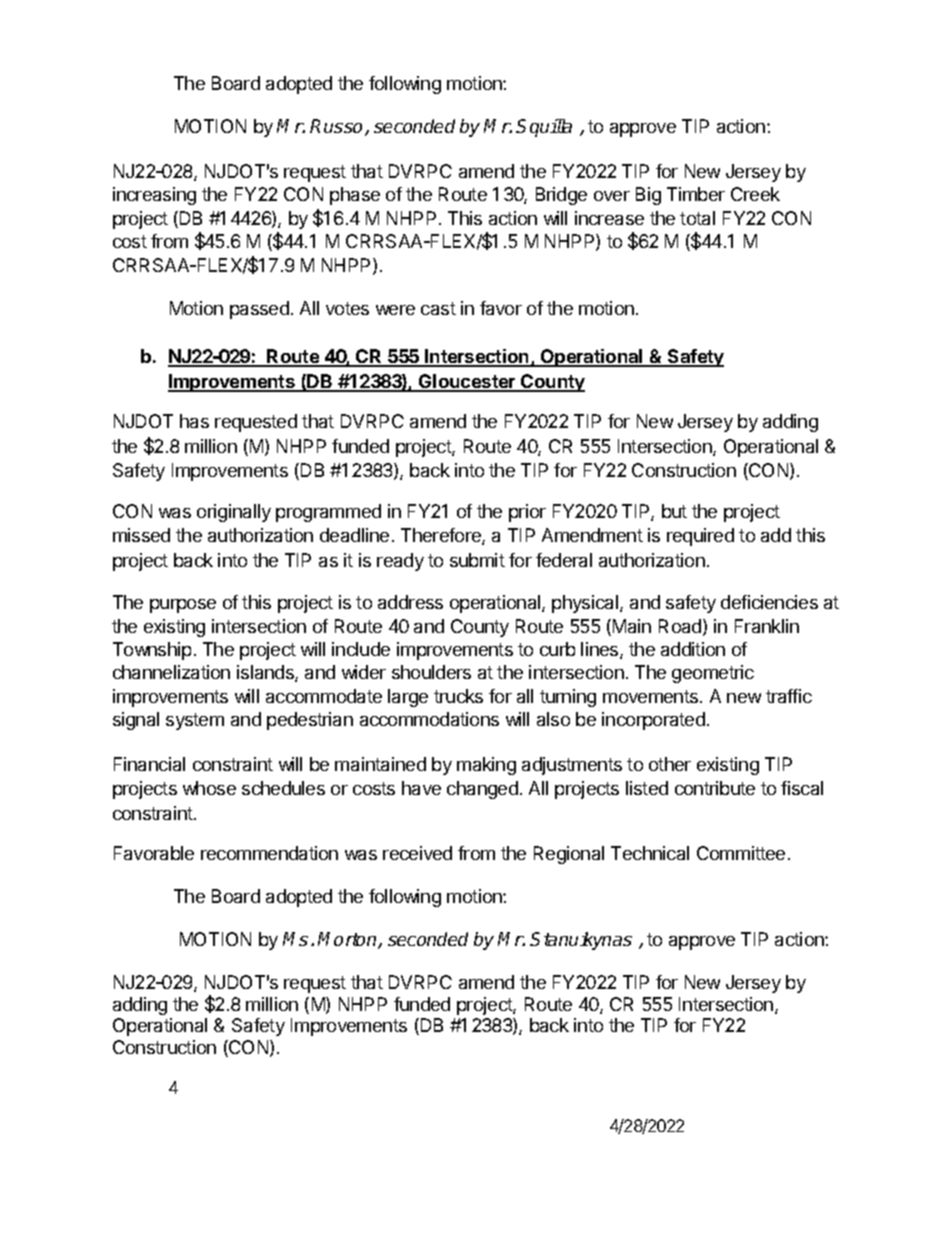 The image size is (952, 1233). Describe the element at coordinates (269, 853) in the image. I see `recommendation` at that location.
